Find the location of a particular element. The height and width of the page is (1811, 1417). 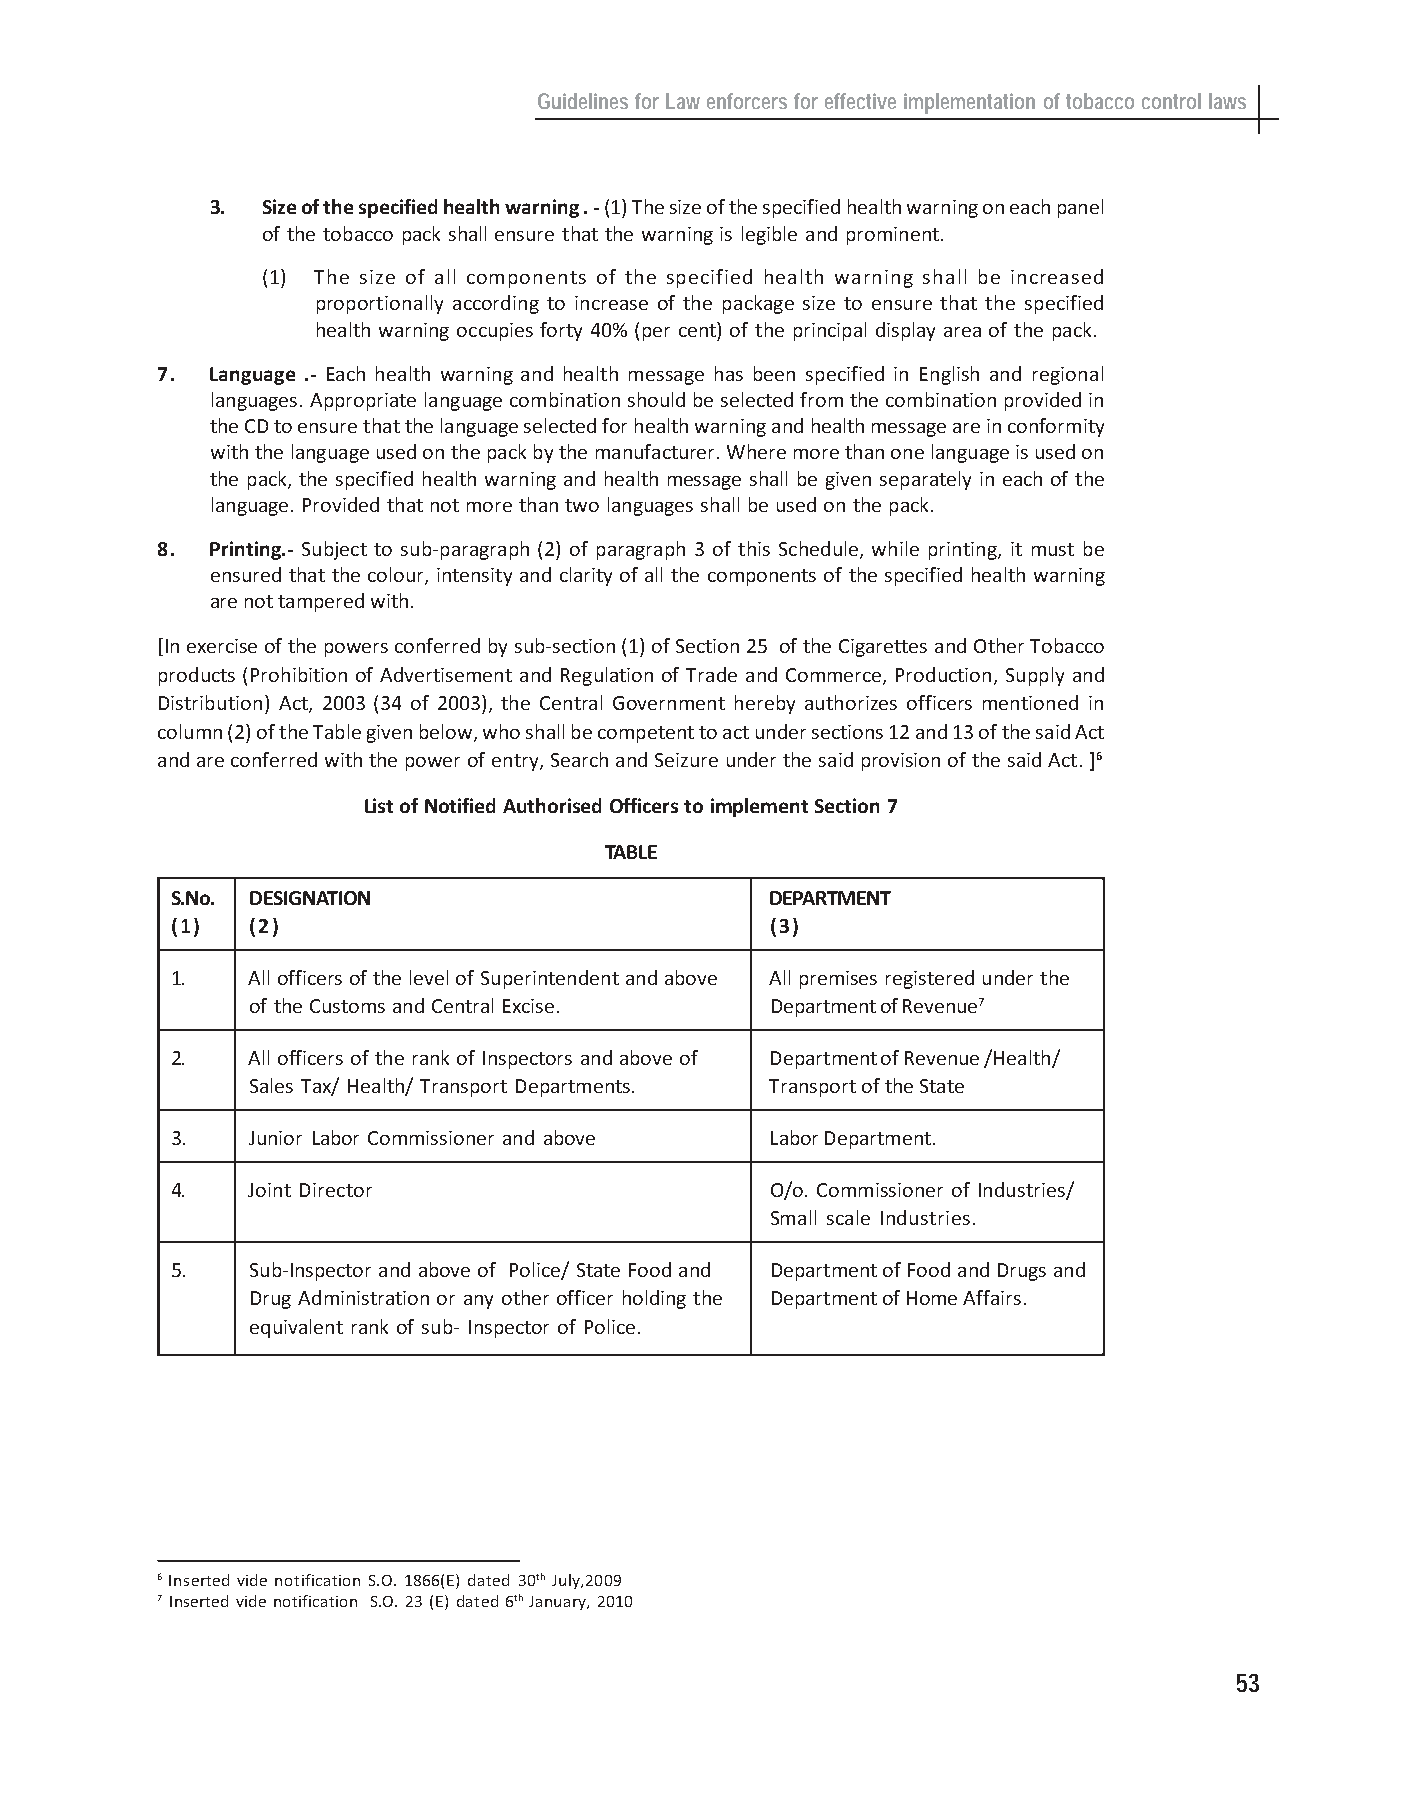

Trade is located at coordinates (711, 674).
